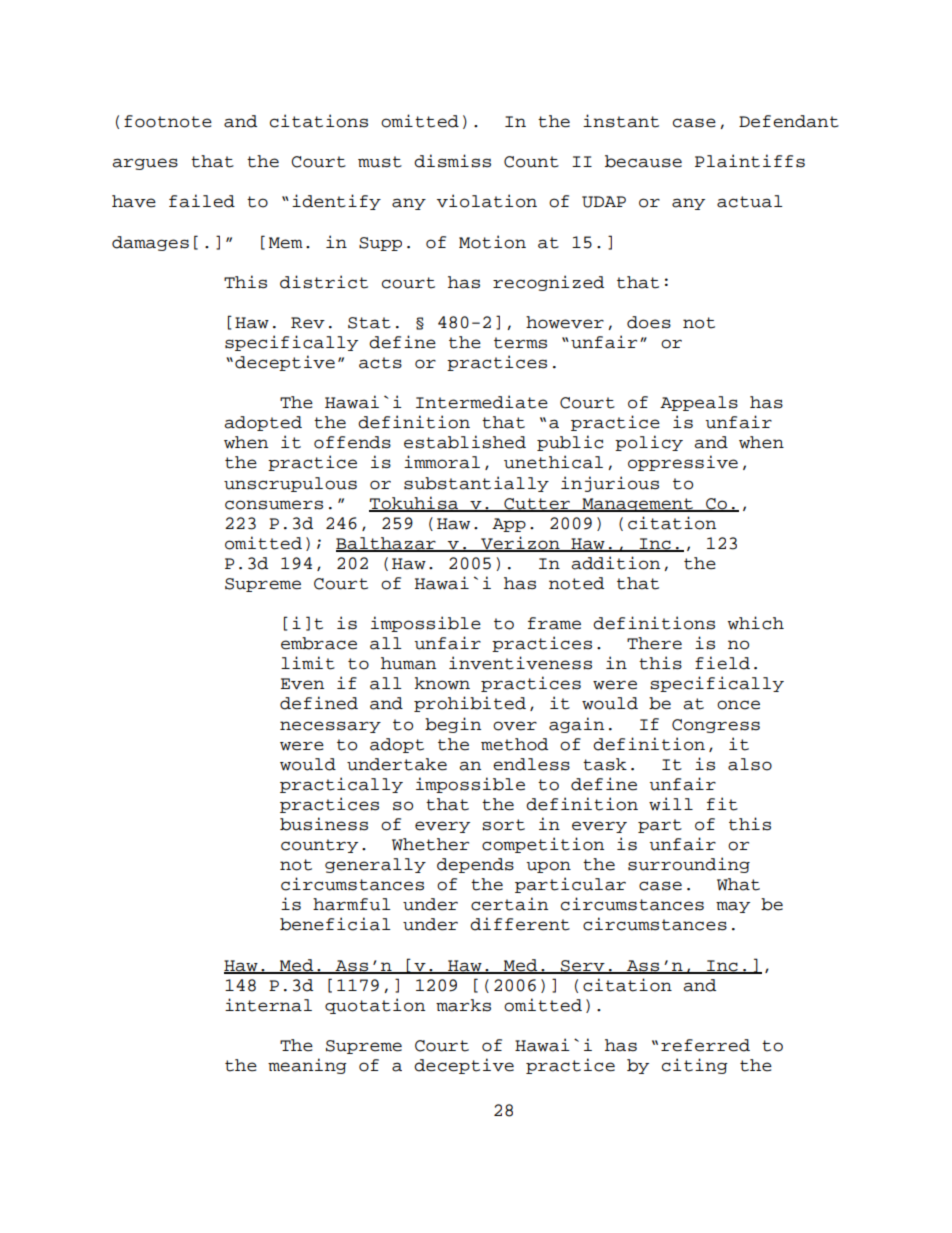  I want to click on Plaintiffs, so click(750, 161).
